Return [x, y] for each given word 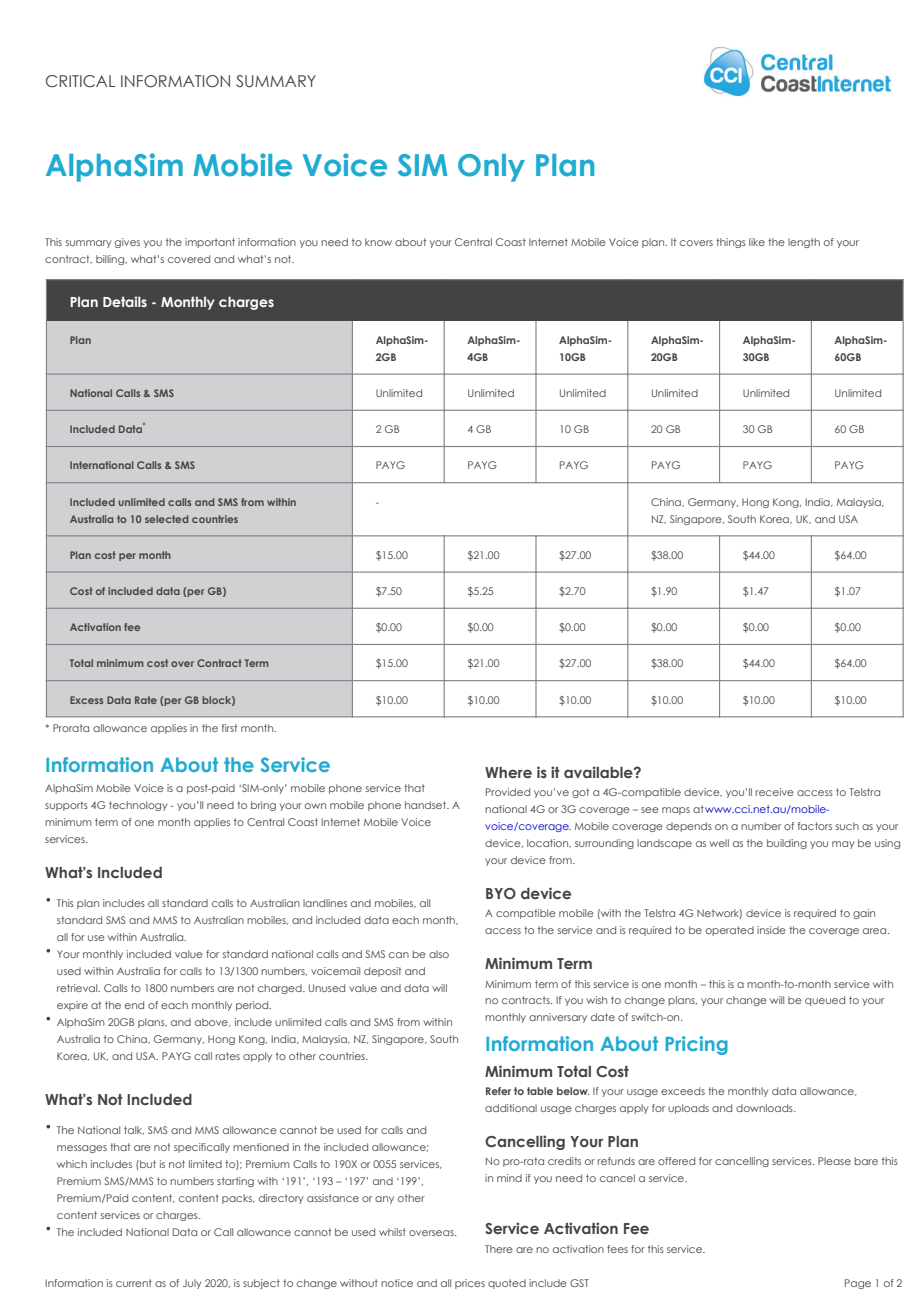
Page [858, 1284]
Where [508, 772]
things [731, 243]
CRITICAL [80, 81]
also [439, 954]
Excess [86, 700]
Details [125, 301]
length [804, 243]
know [378, 242]
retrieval [78, 988]
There [499, 1249]
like [757, 242]
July [192, 1284]
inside [771, 930]
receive [775, 792]
